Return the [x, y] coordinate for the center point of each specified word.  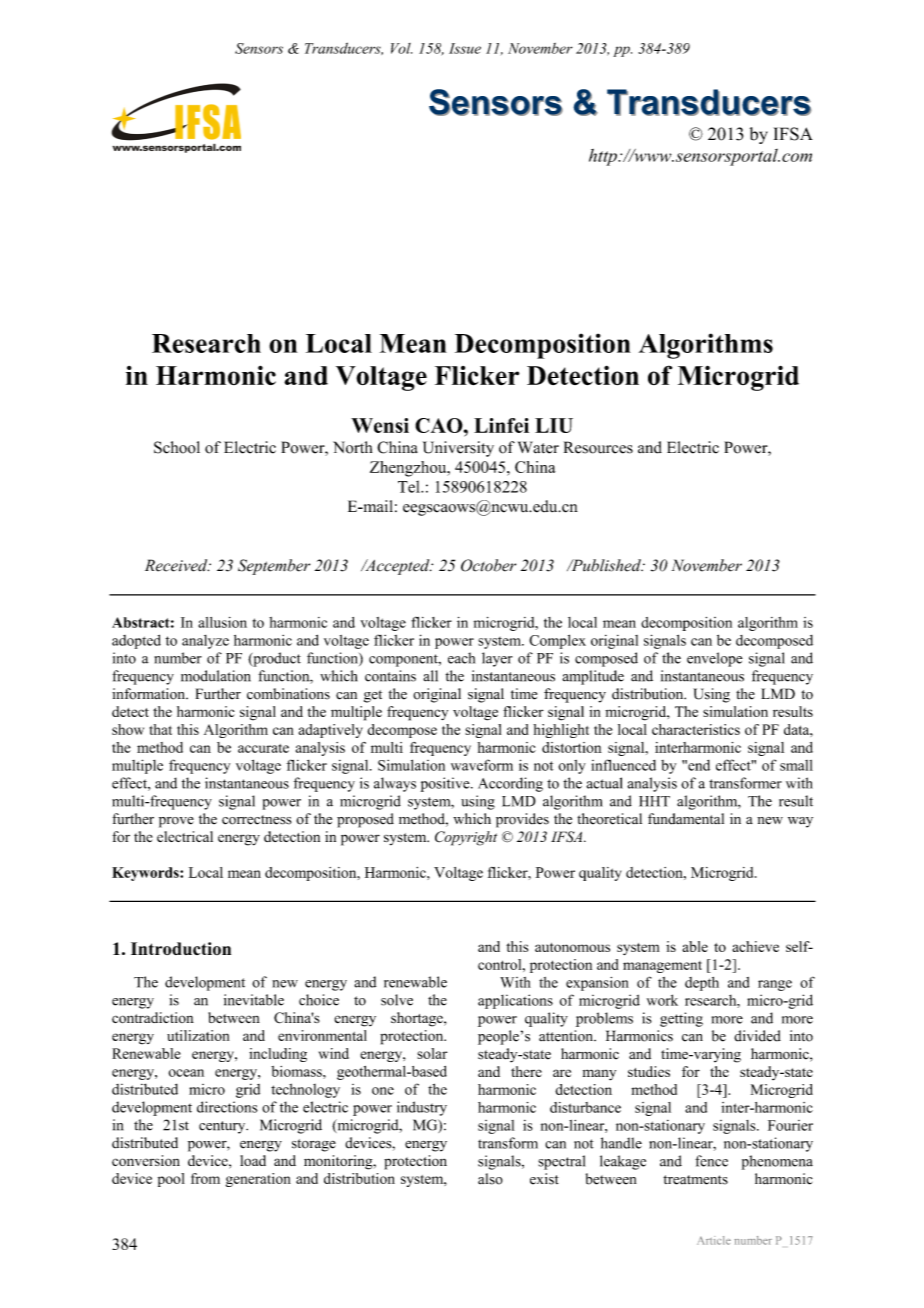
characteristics [696, 729]
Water [538, 447]
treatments [695, 1180]
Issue [465, 48]
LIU [554, 425]
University [458, 449]
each [461, 658]
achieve [755, 946]
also [490, 1179]
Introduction [181, 948]
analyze [205, 642]
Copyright [466, 838]
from [205, 1178]
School [177, 447]
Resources [598, 447]
